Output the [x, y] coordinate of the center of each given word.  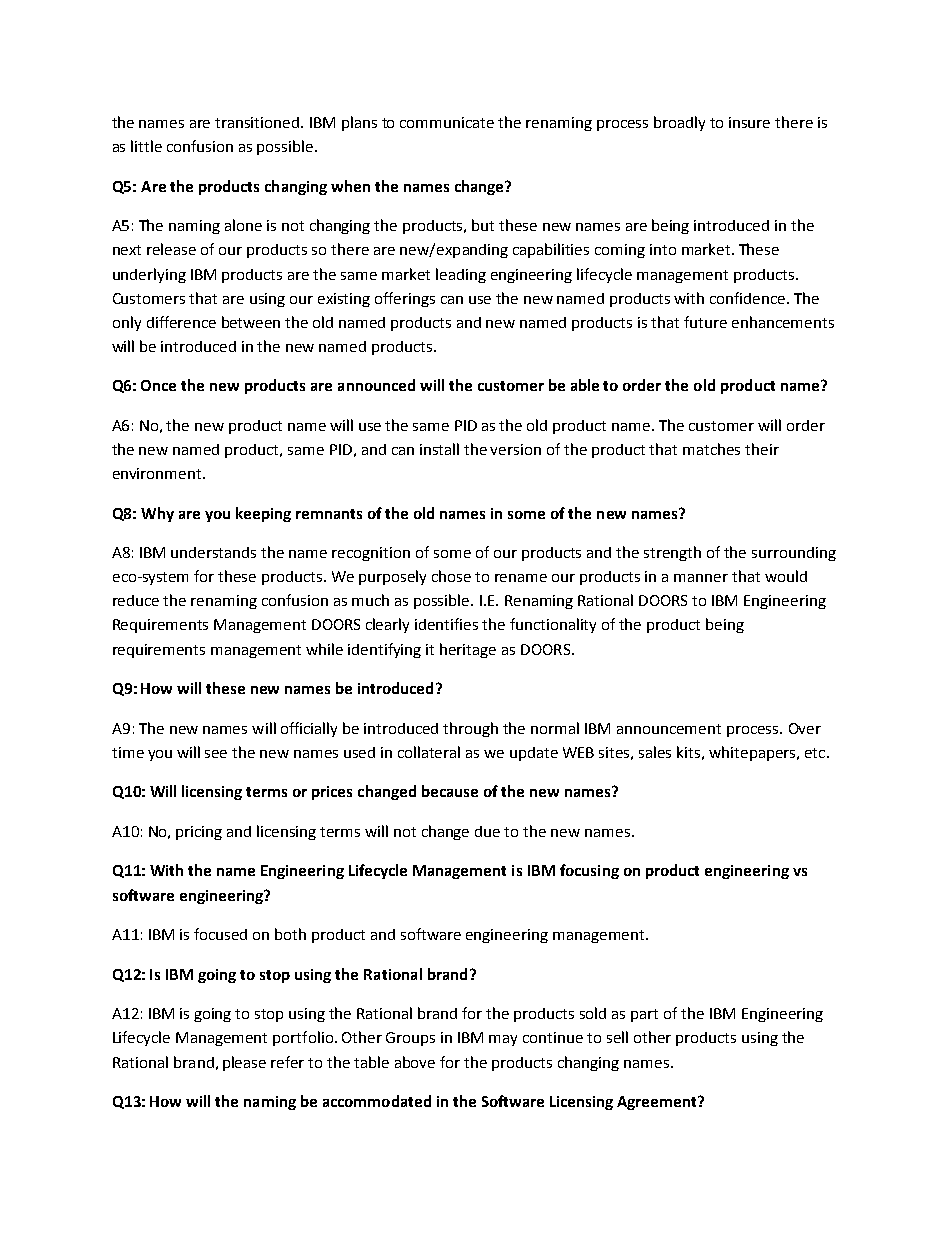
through [470, 729]
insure [749, 122]
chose [451, 576]
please [244, 1063]
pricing [199, 833]
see [216, 754]
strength [672, 553]
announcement [669, 729]
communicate [447, 122]
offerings [405, 299]
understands [213, 552]
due [487, 831]
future [705, 322]
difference [181, 322]
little [146, 146]
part [644, 1015]
